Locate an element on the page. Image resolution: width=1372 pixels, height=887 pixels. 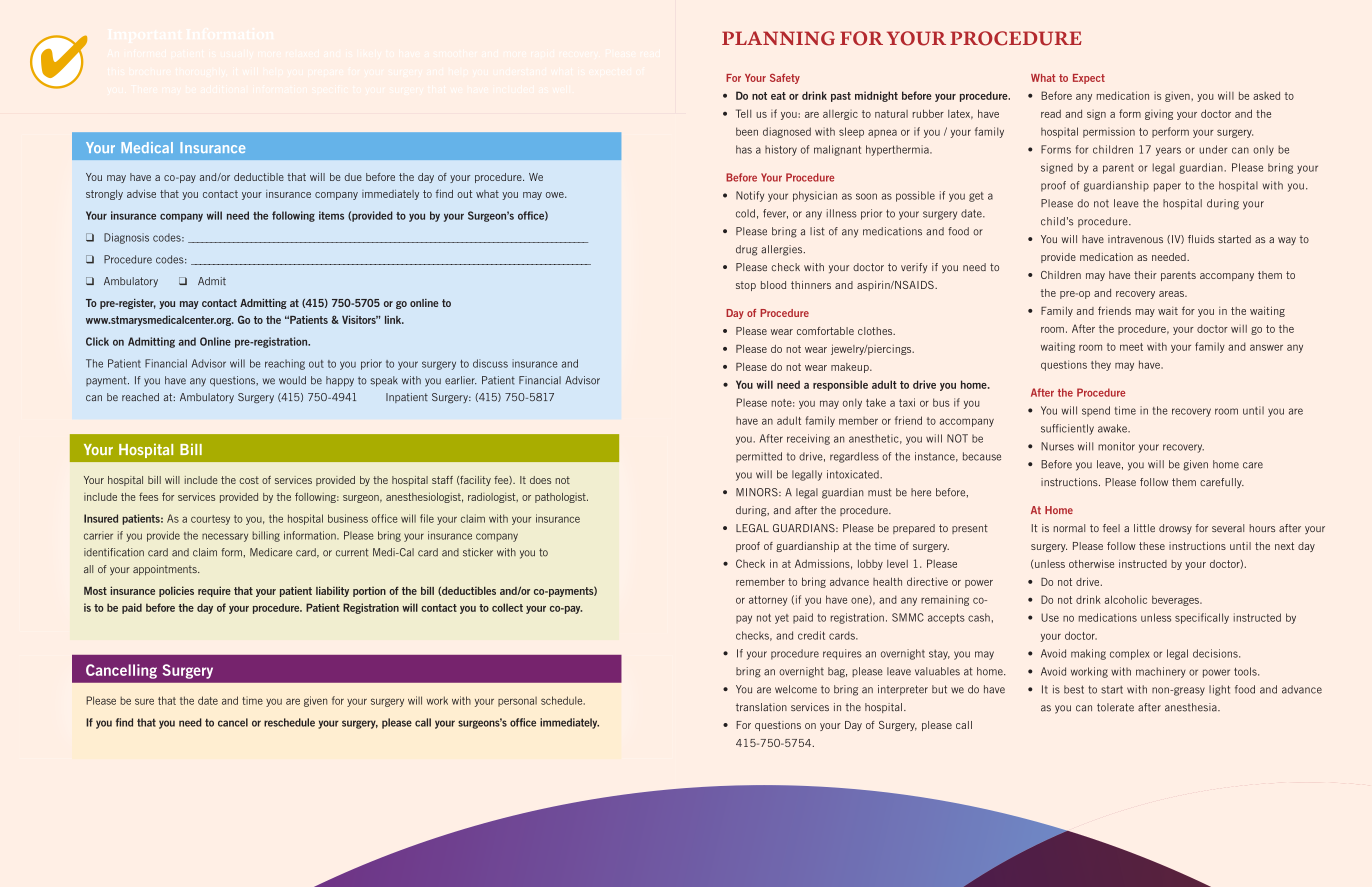
items is located at coordinates (331, 215).
